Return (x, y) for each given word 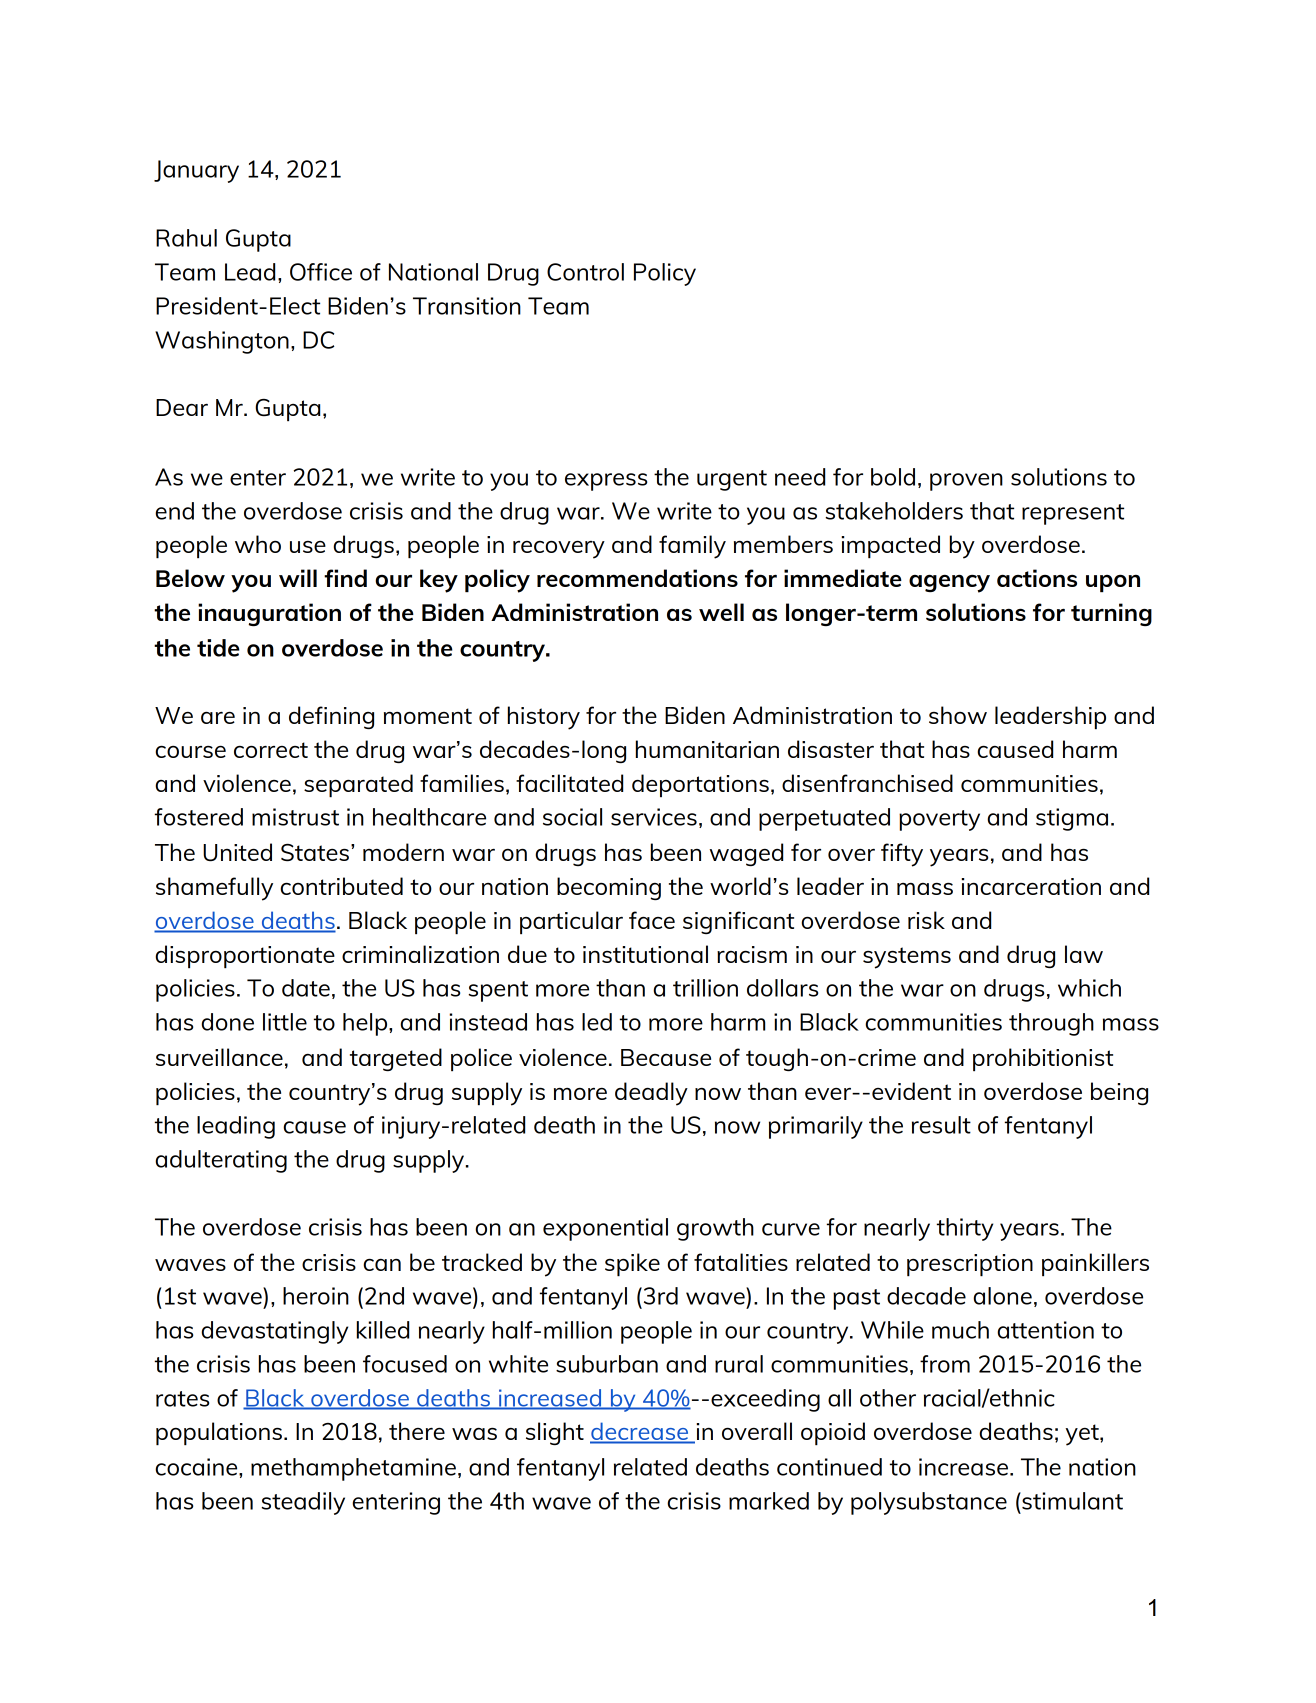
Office (321, 272)
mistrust (295, 817)
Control (585, 272)
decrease (640, 1432)
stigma (1072, 819)
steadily (303, 1503)
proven (966, 482)
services (654, 817)
